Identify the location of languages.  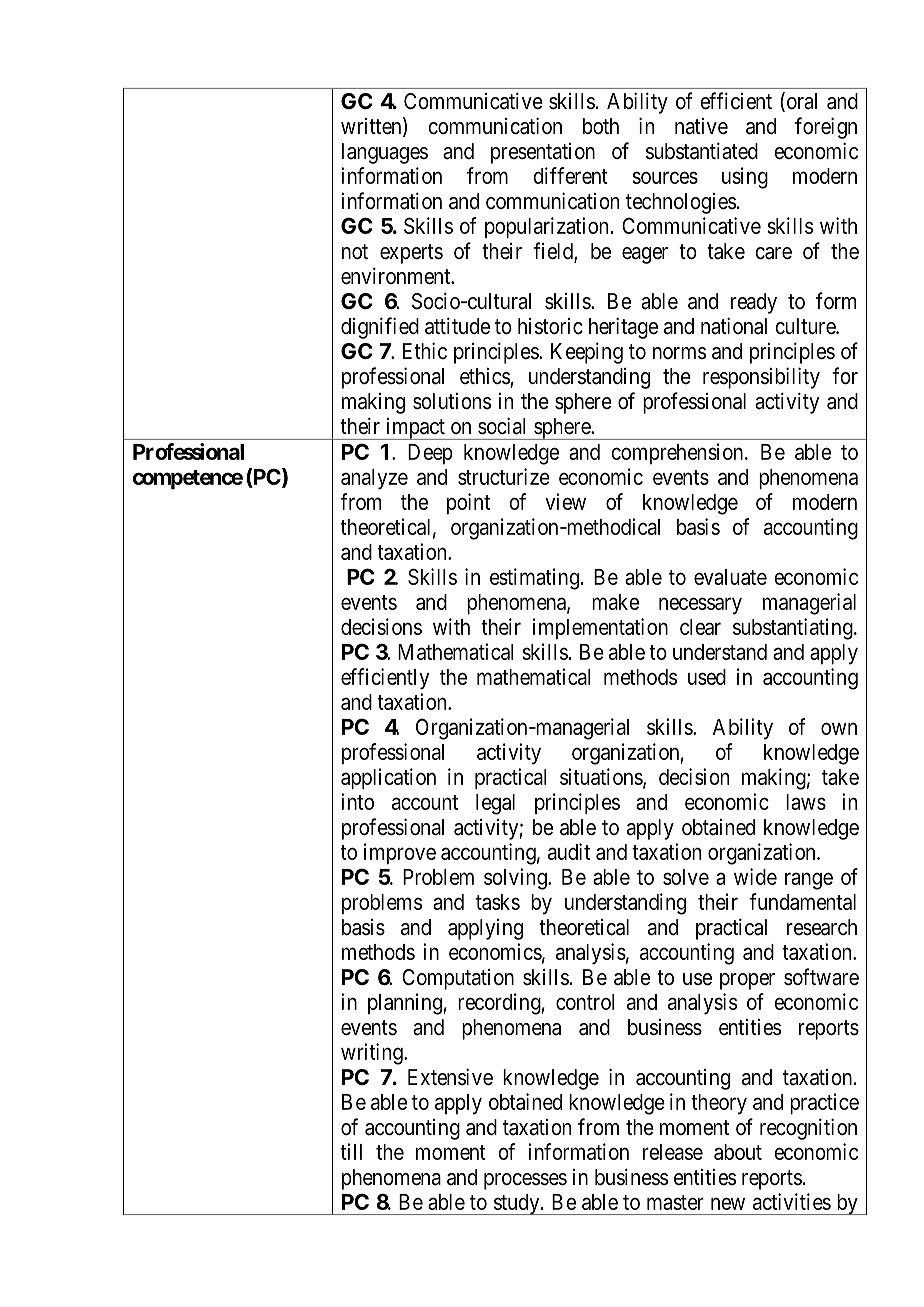
(385, 153).
